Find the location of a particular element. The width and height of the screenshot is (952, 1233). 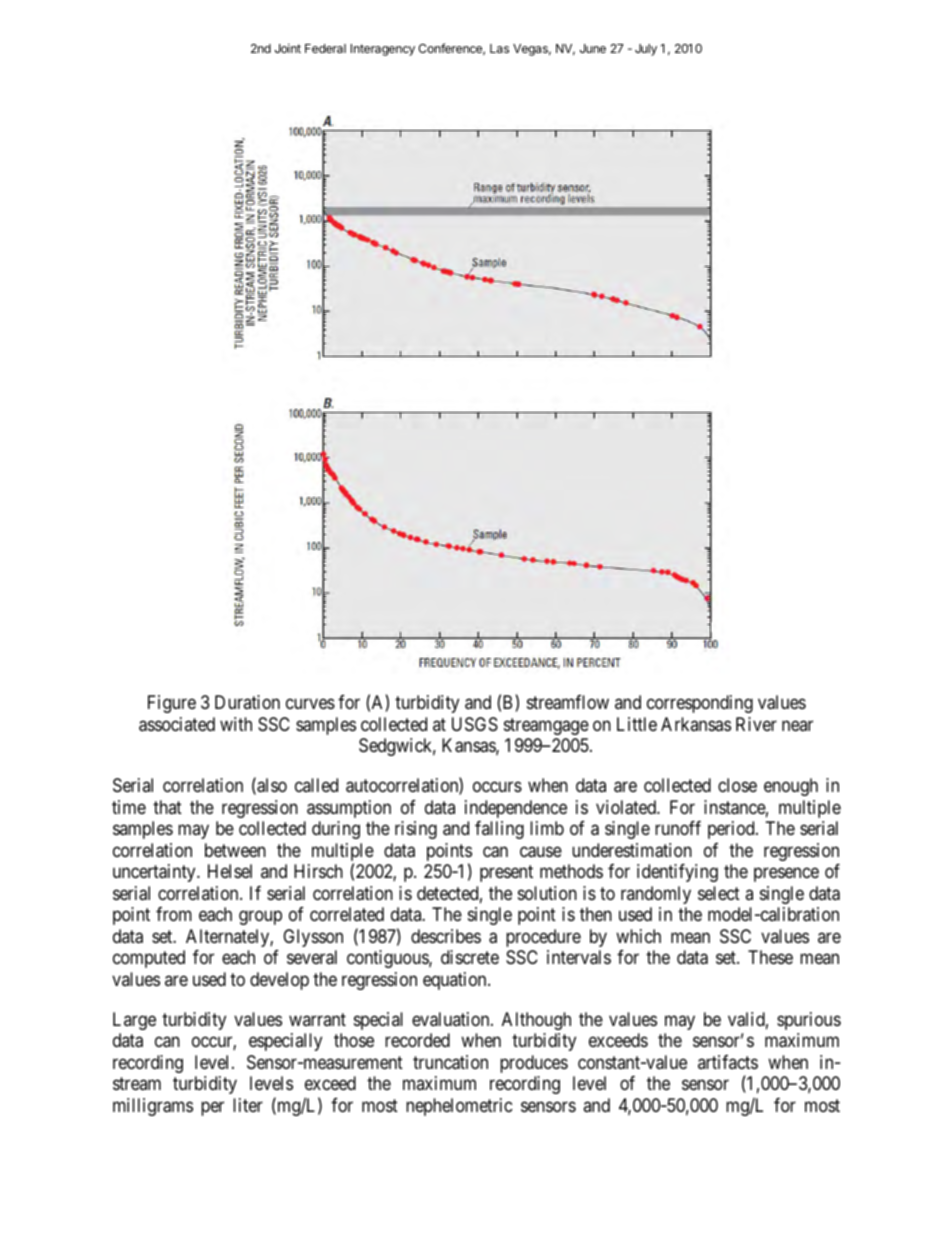

USGS is located at coordinates (475, 724).
